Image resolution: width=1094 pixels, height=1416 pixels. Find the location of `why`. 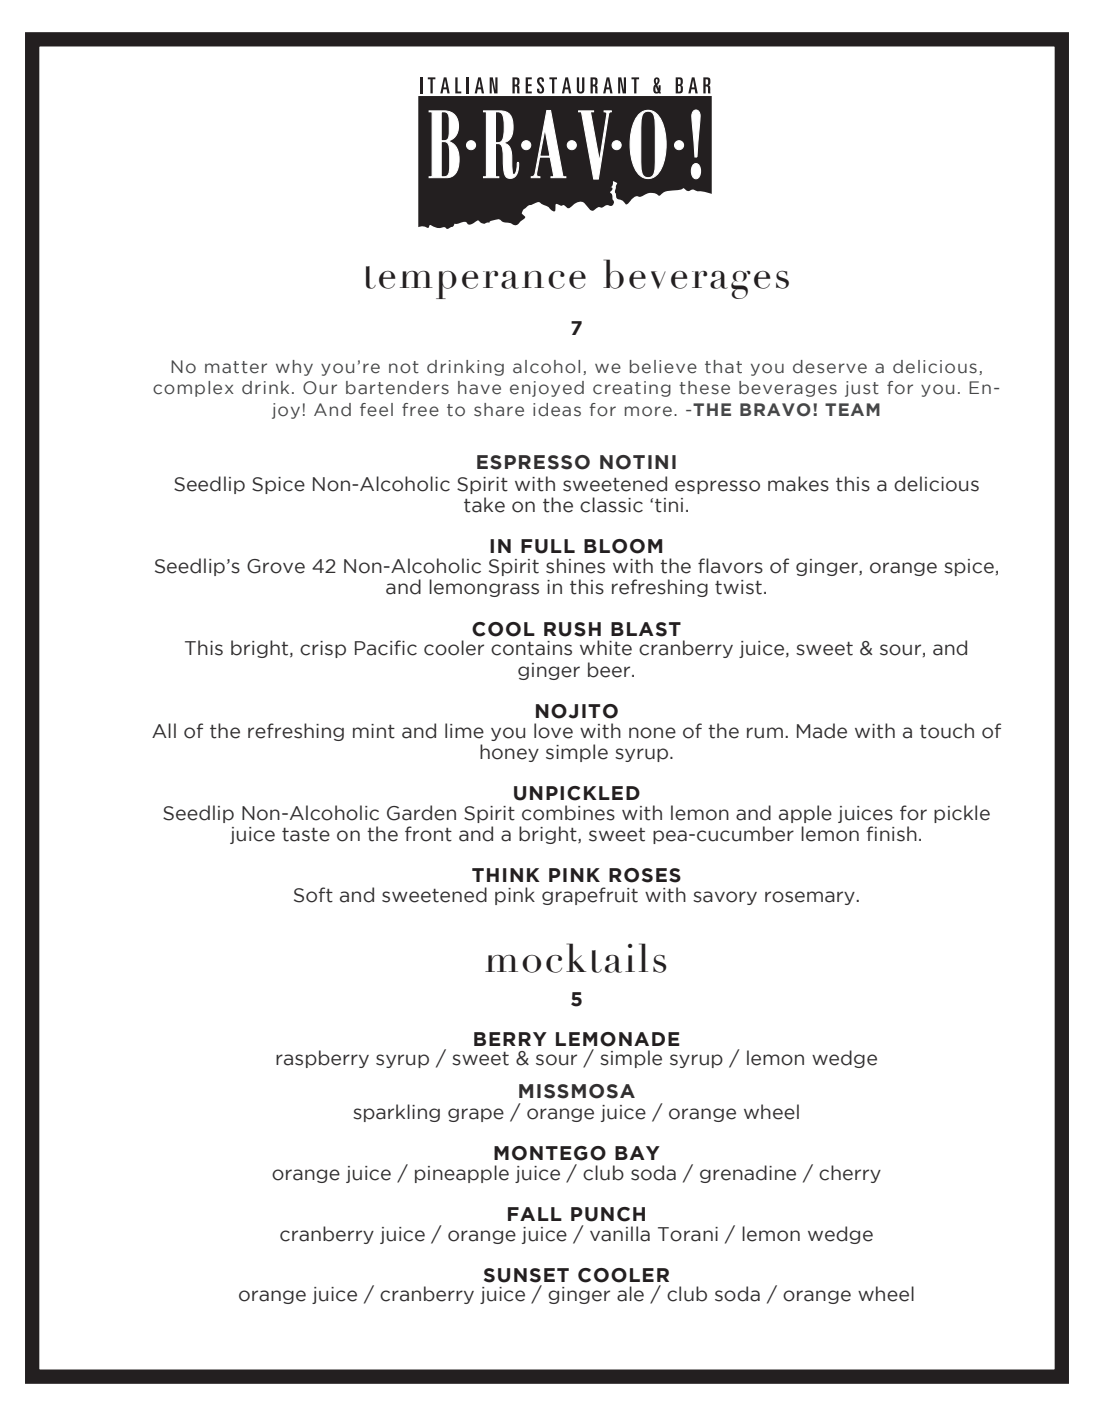

why is located at coordinates (294, 368).
